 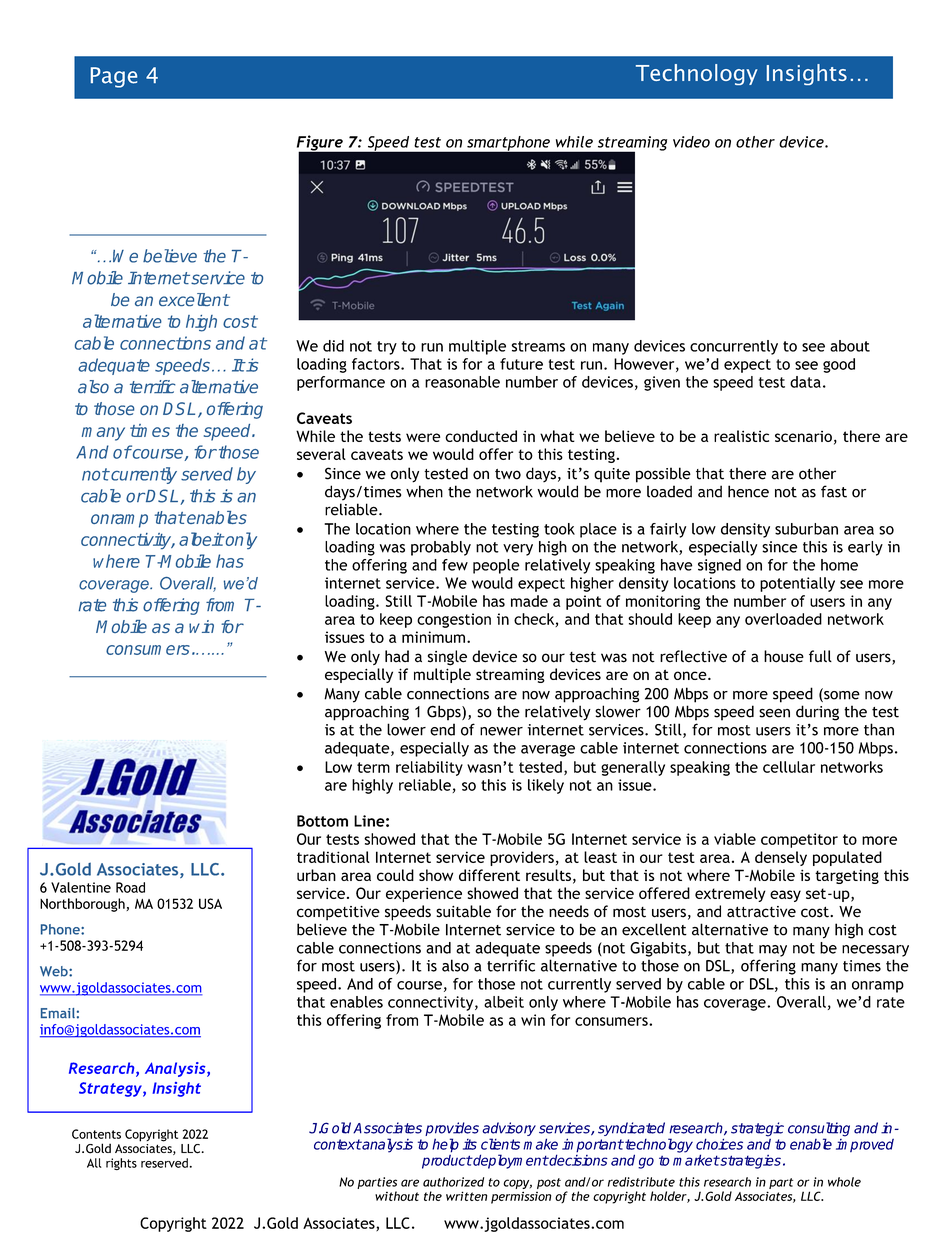 I want to click on had, so click(x=397, y=656).
